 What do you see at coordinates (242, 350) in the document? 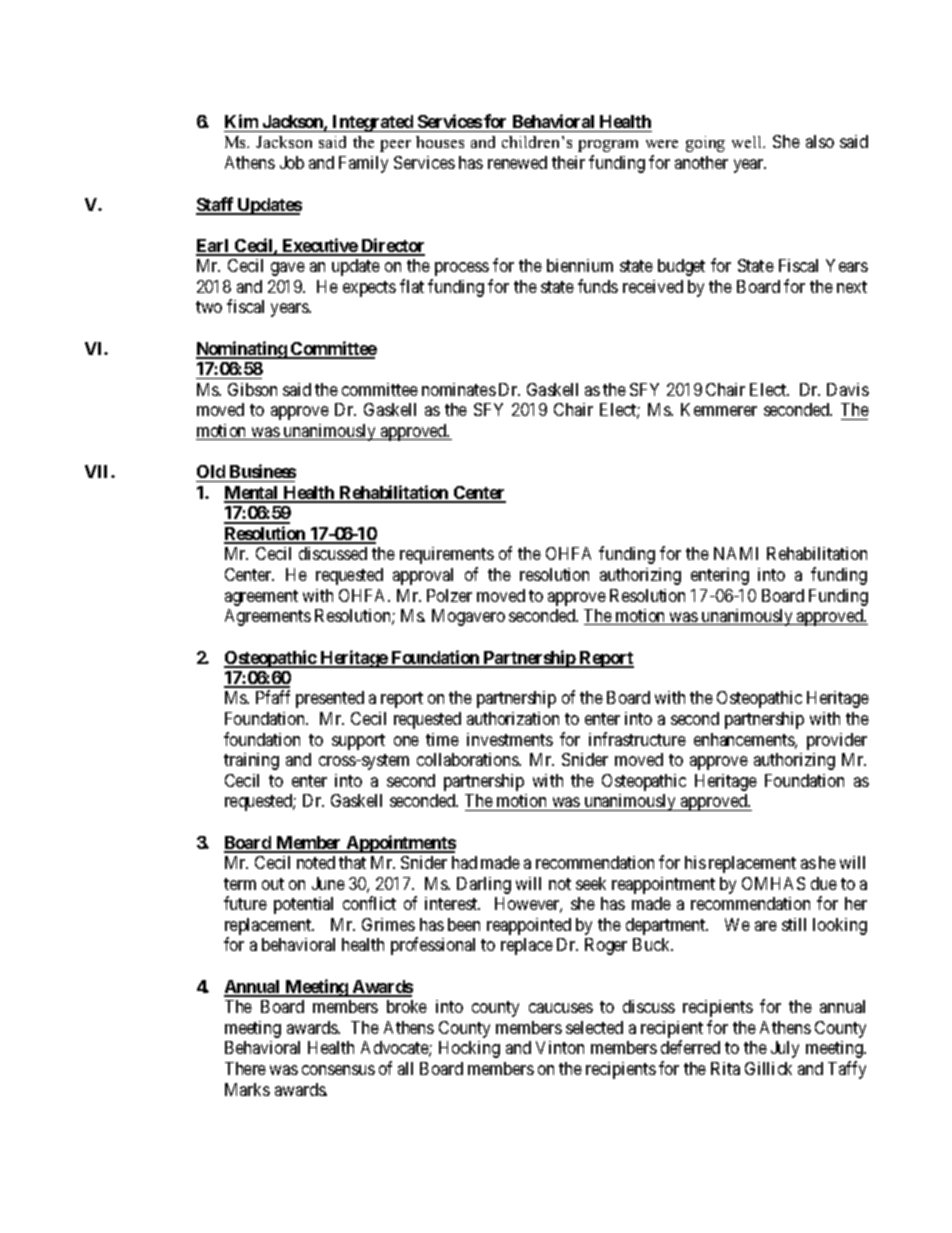
I see `Nominating` at bounding box center [242, 350].
